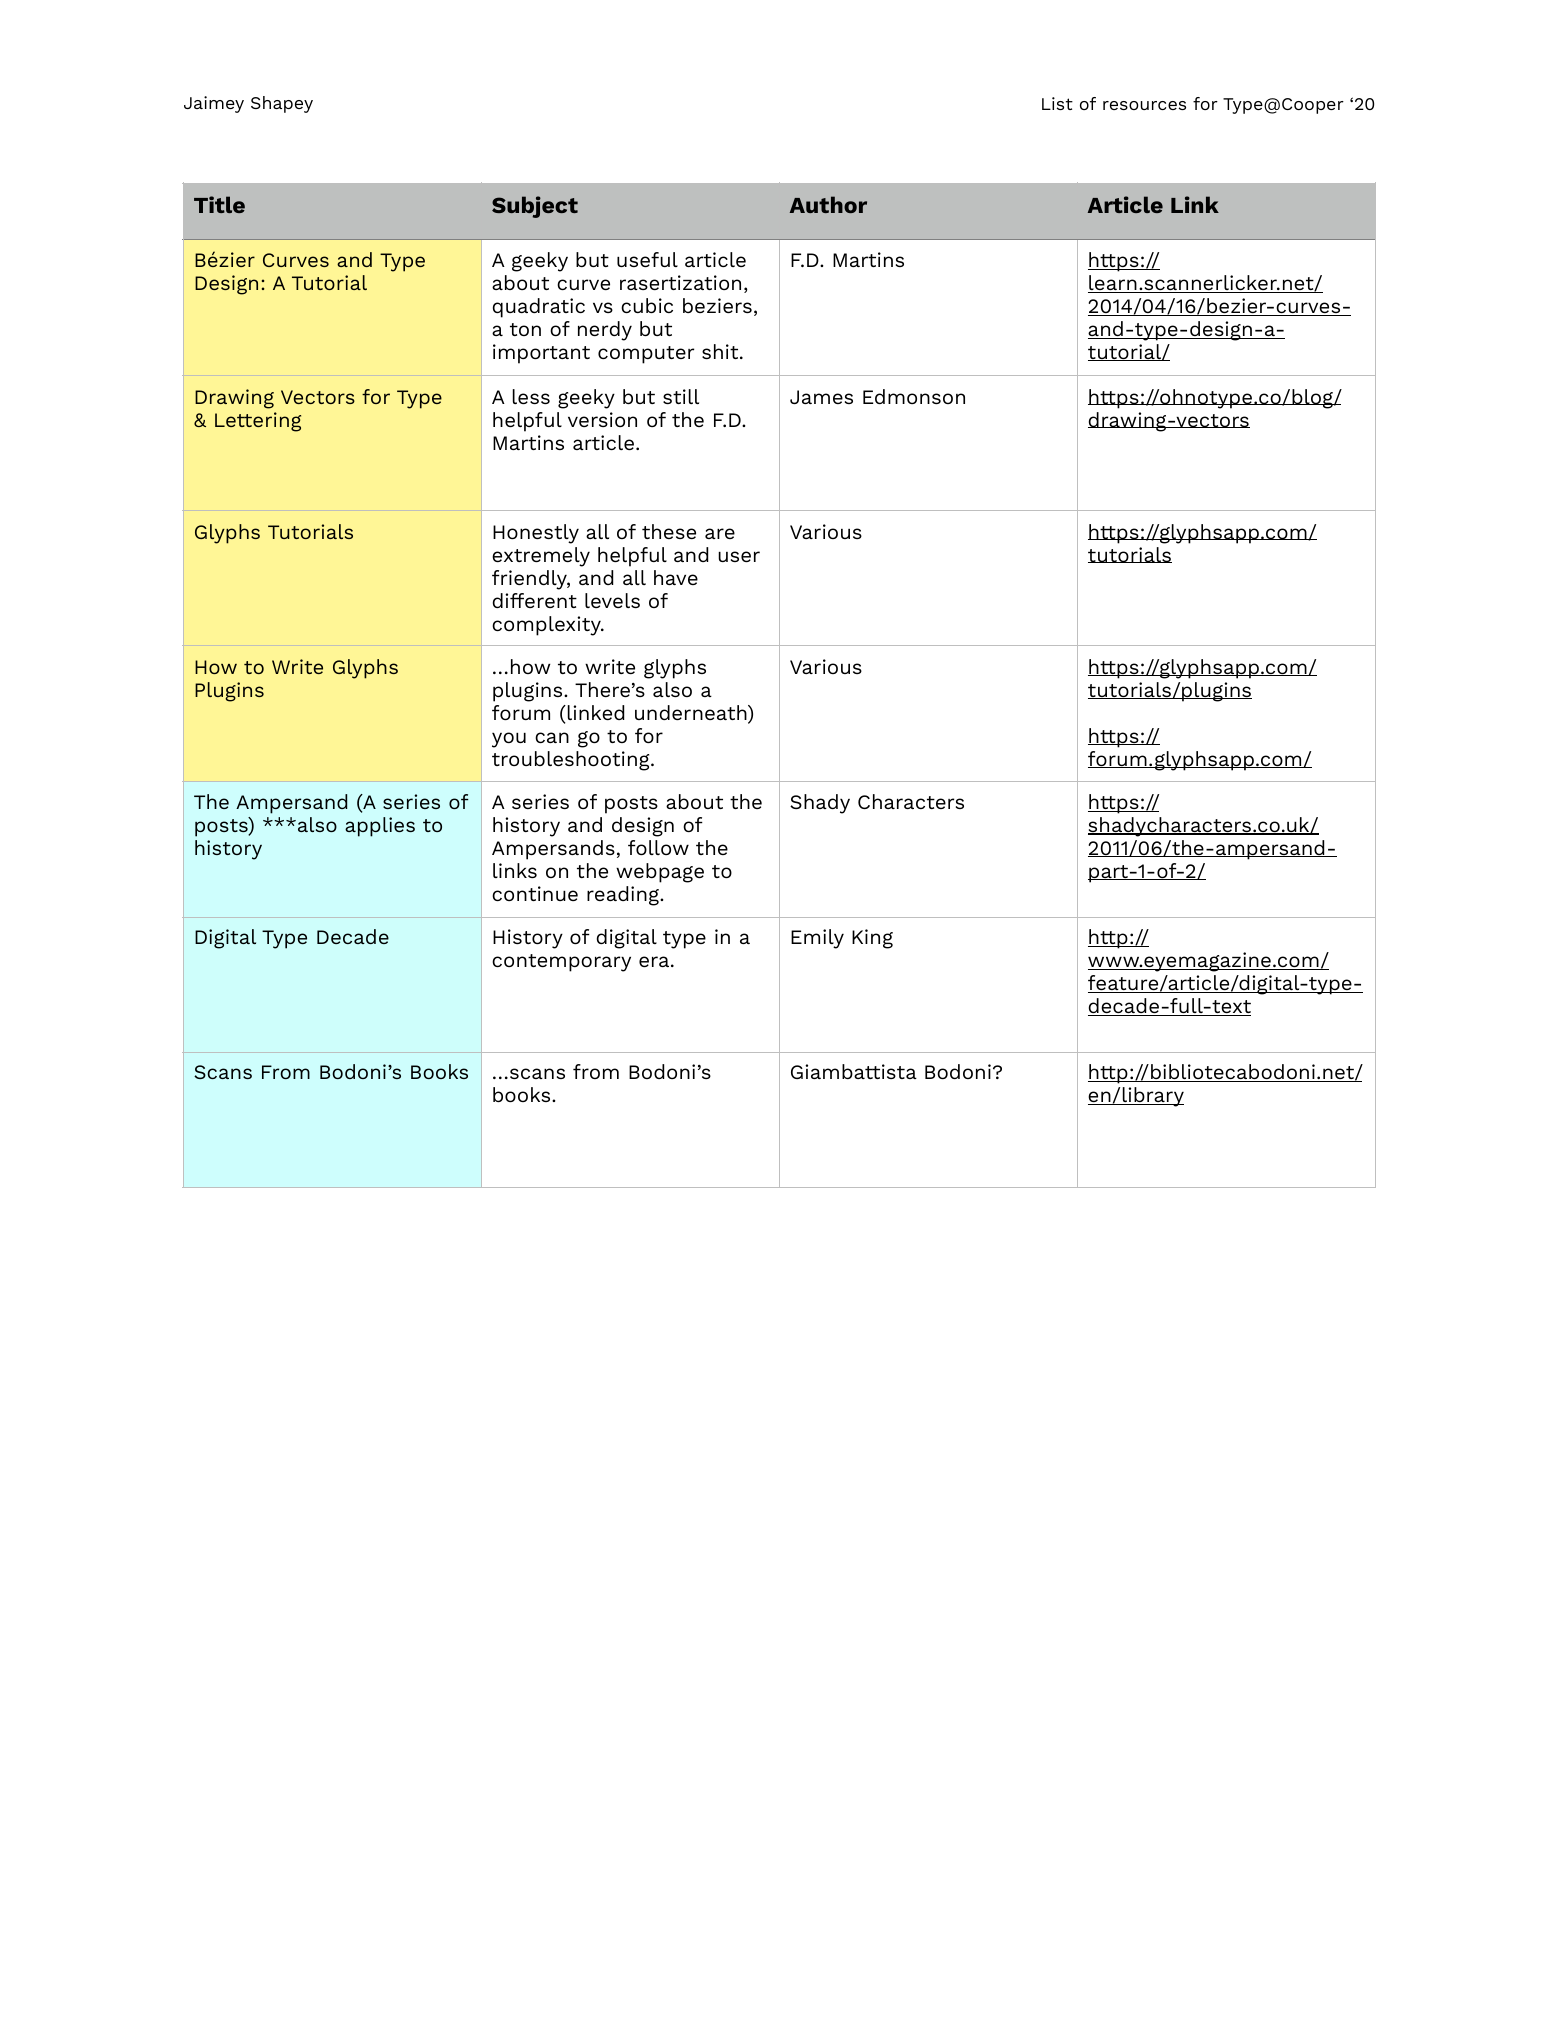 The width and height of the document is (1559, 2017). Describe the element at coordinates (535, 893) in the document. I see `continue` at that location.
